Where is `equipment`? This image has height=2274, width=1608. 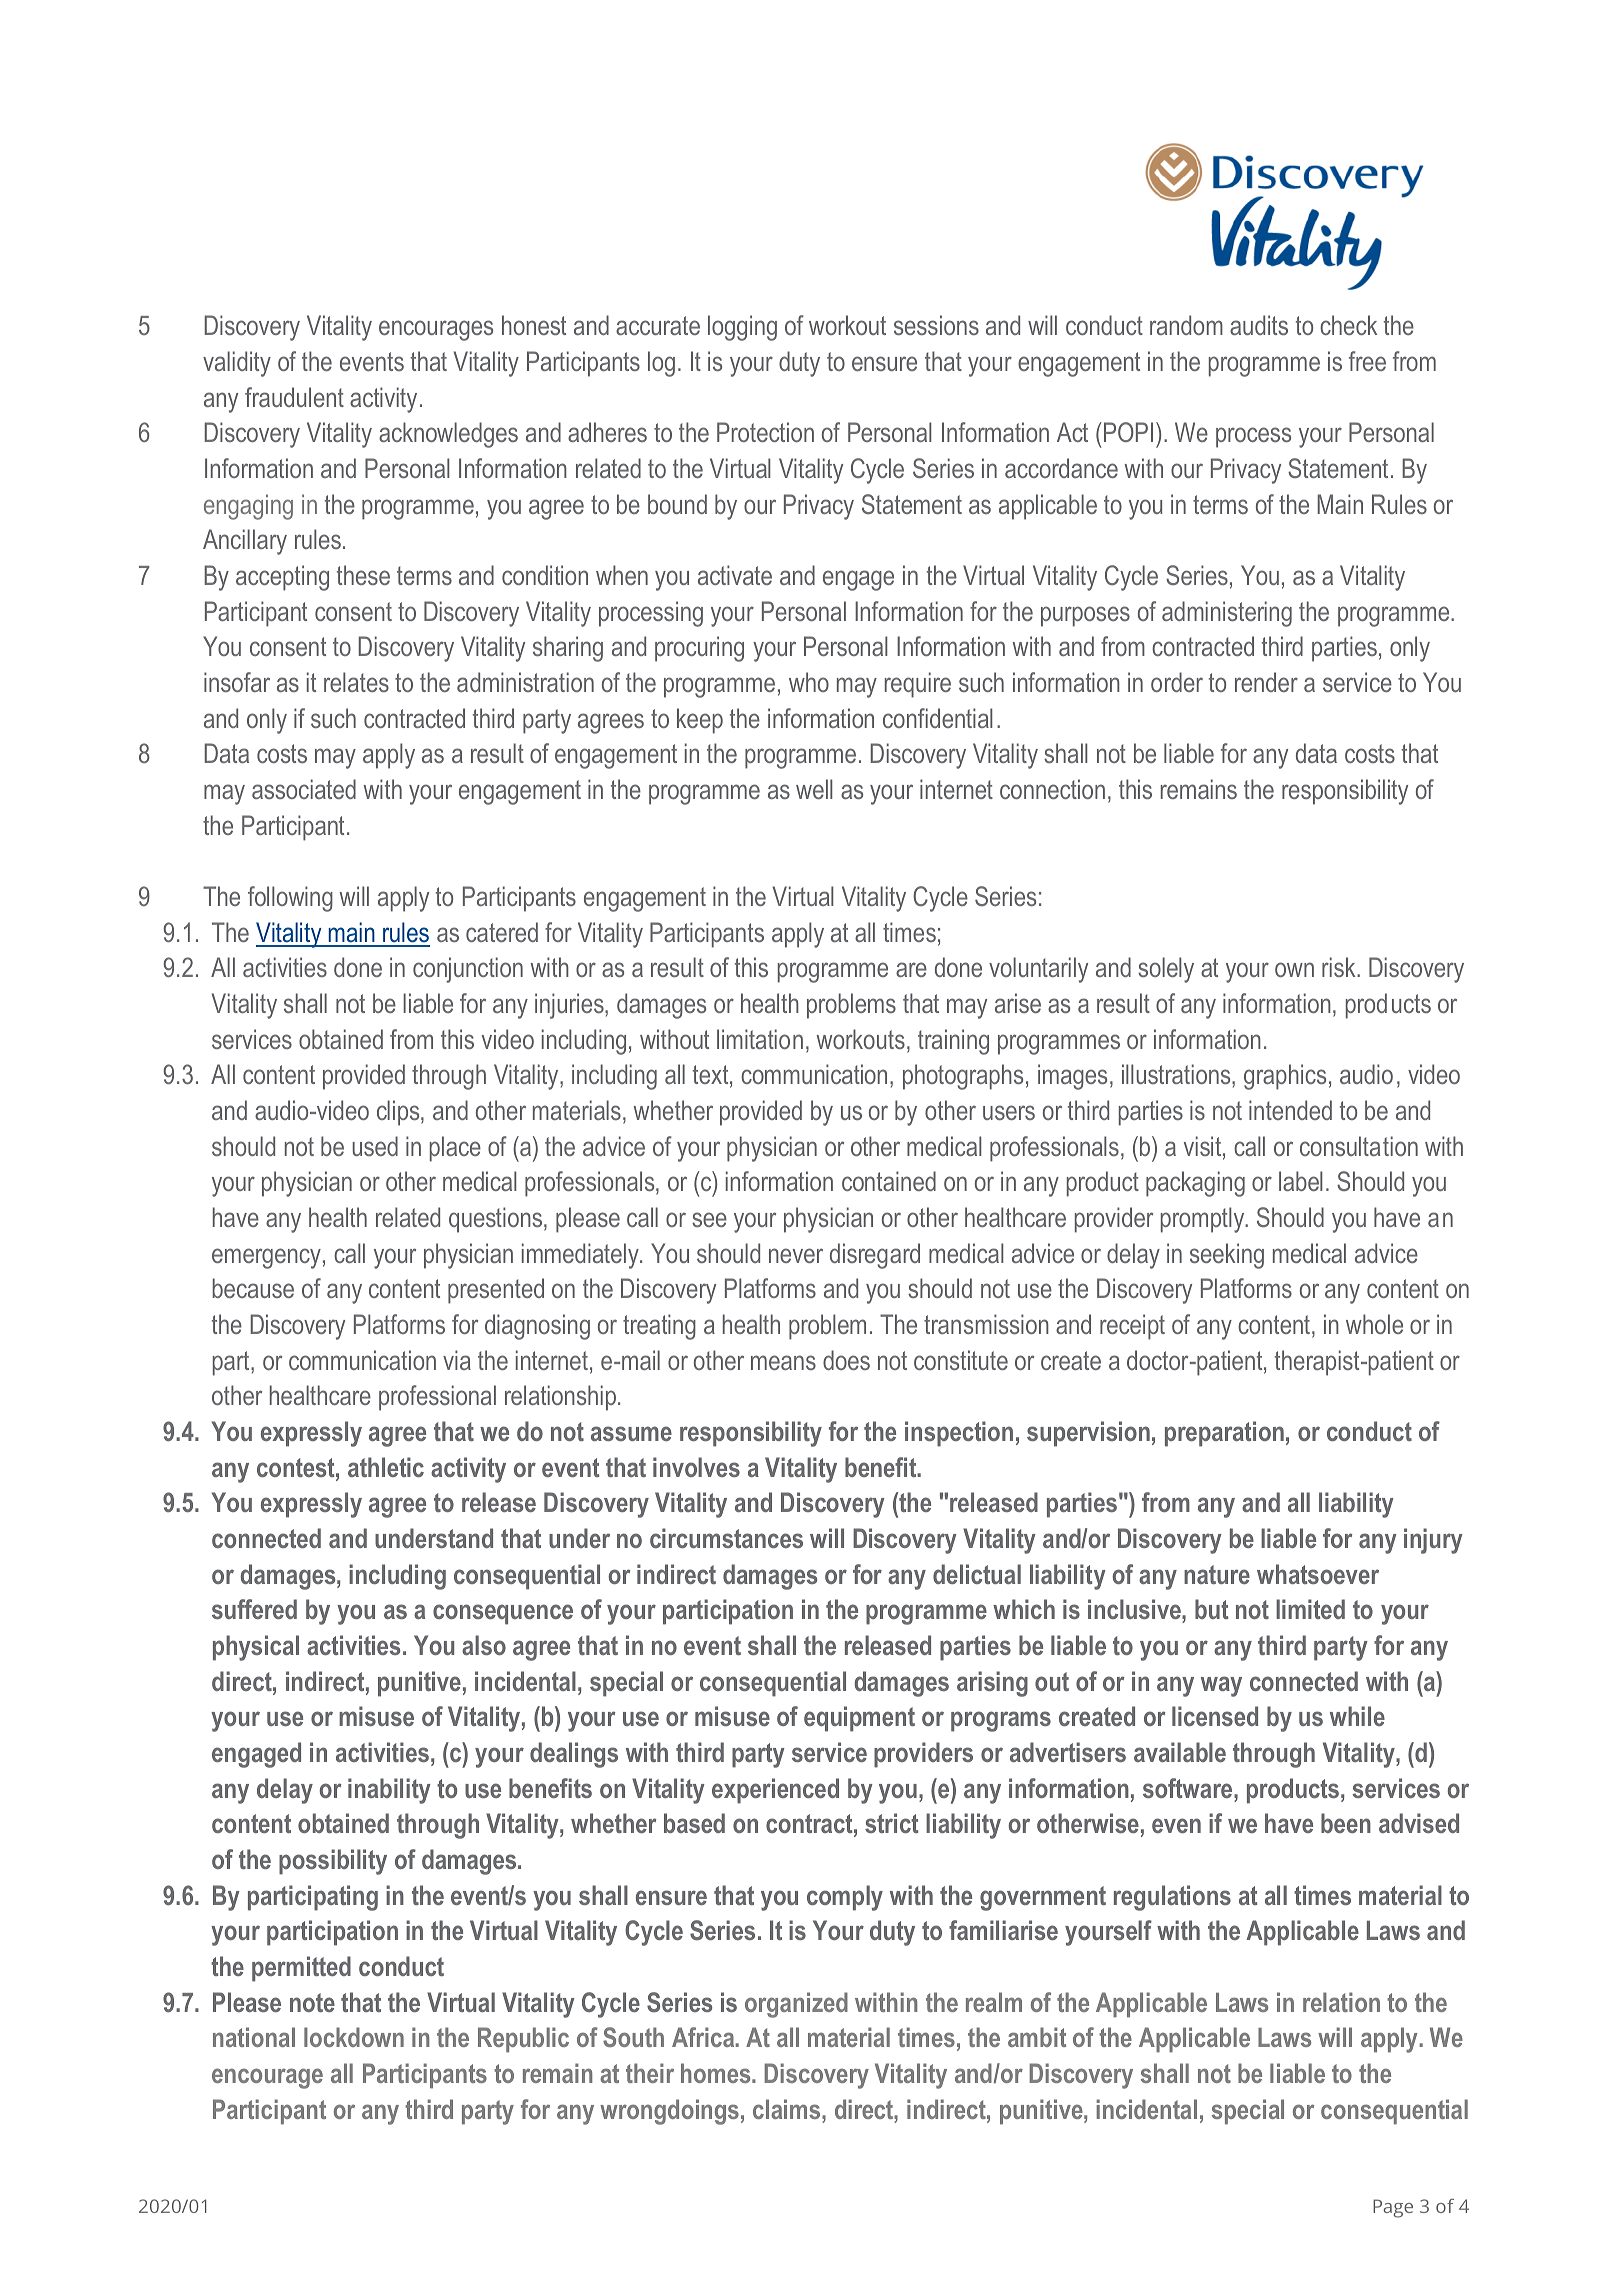
equipment is located at coordinates (859, 1719).
